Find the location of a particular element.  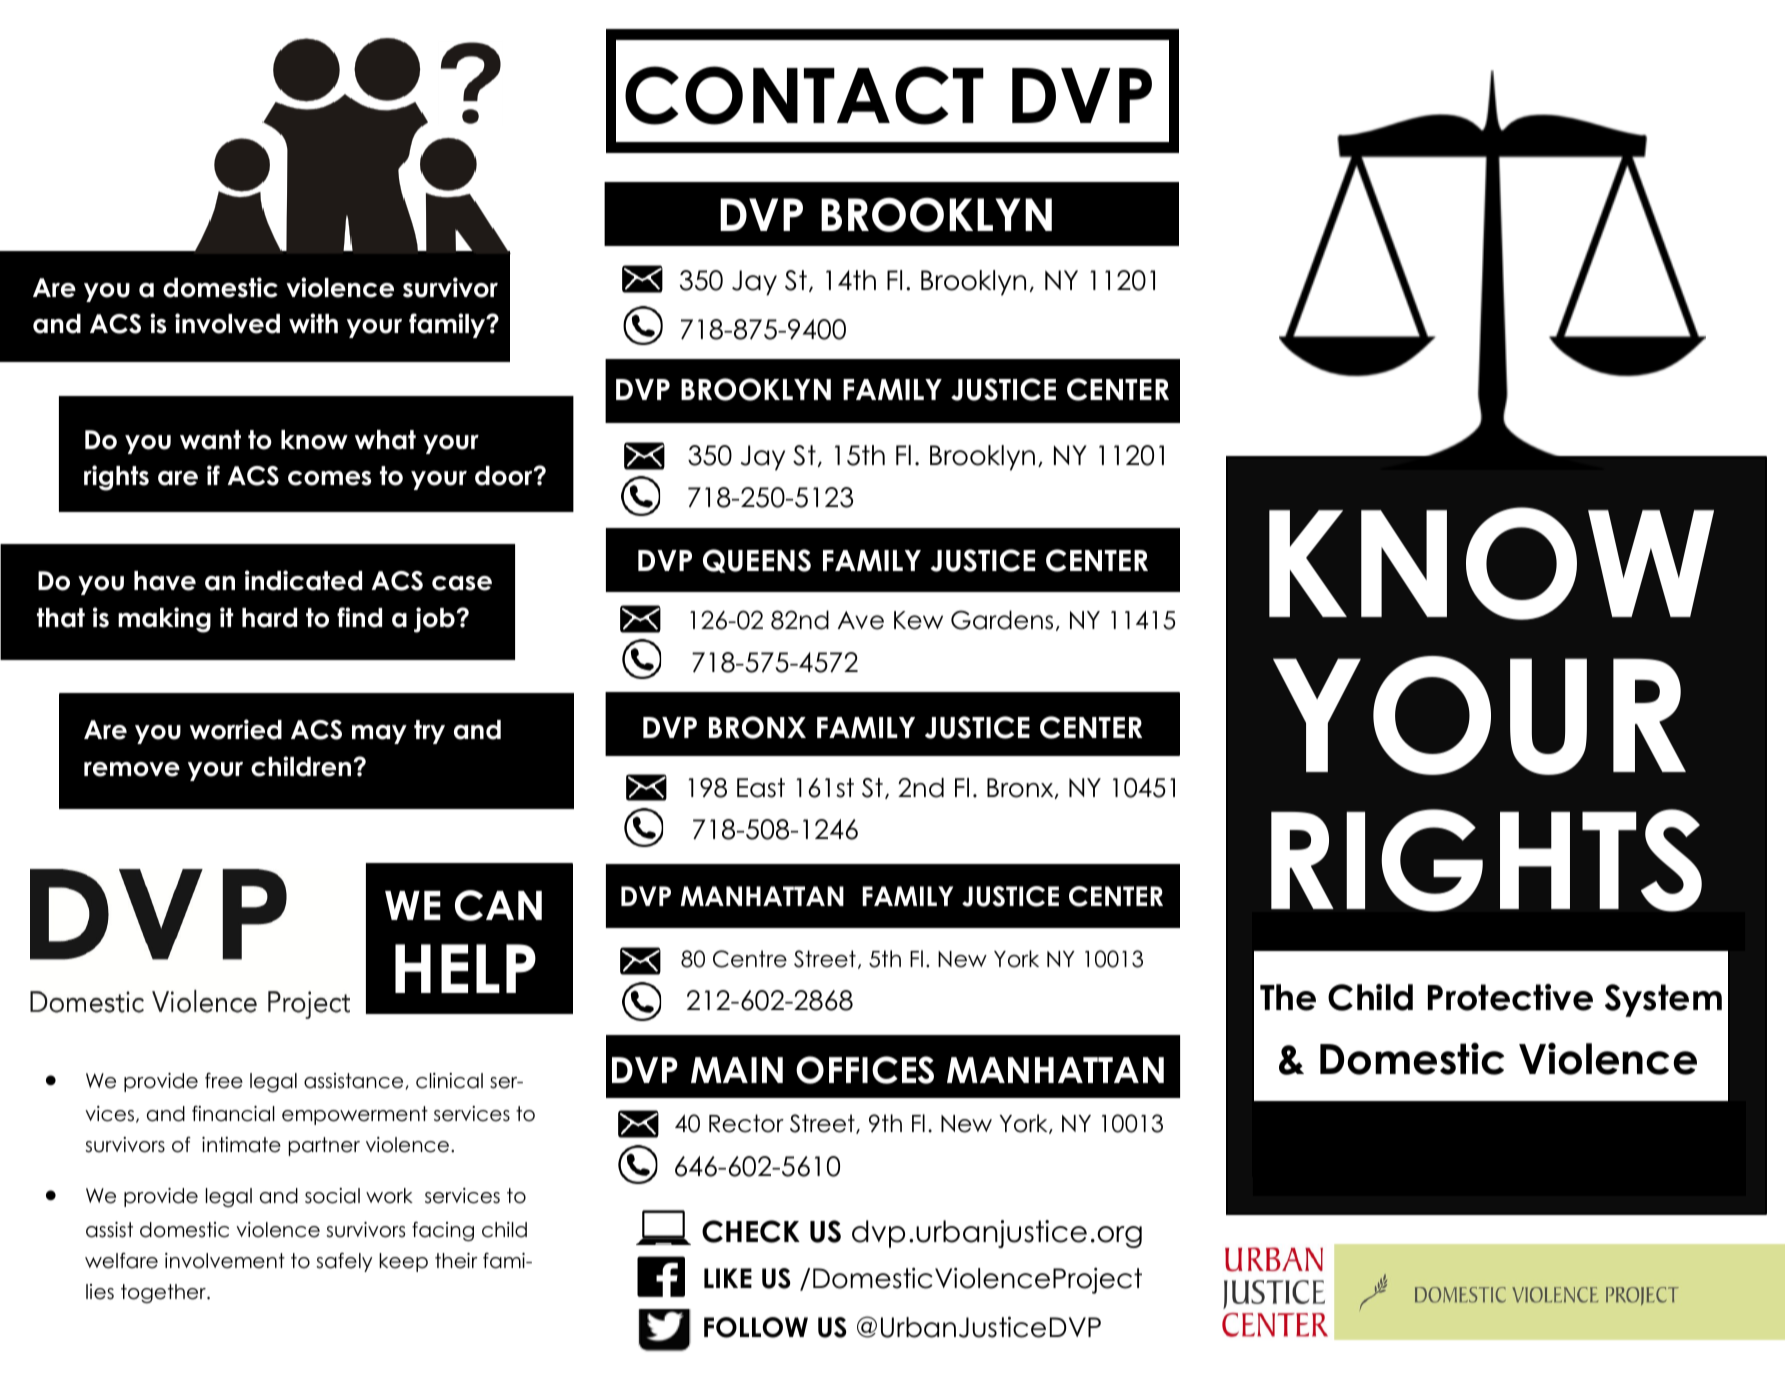

with is located at coordinates (313, 323).
